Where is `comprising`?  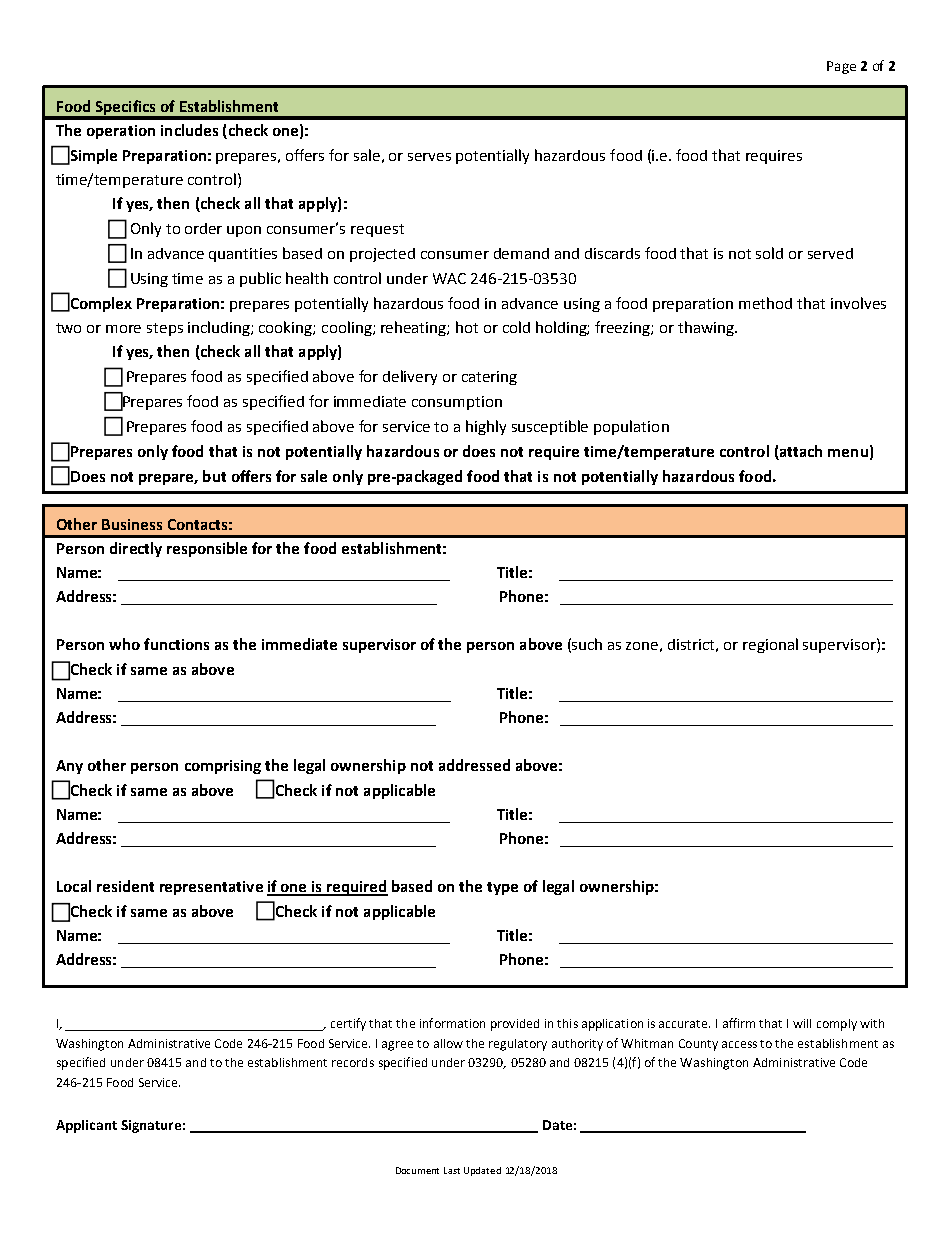
comprising is located at coordinates (223, 767).
